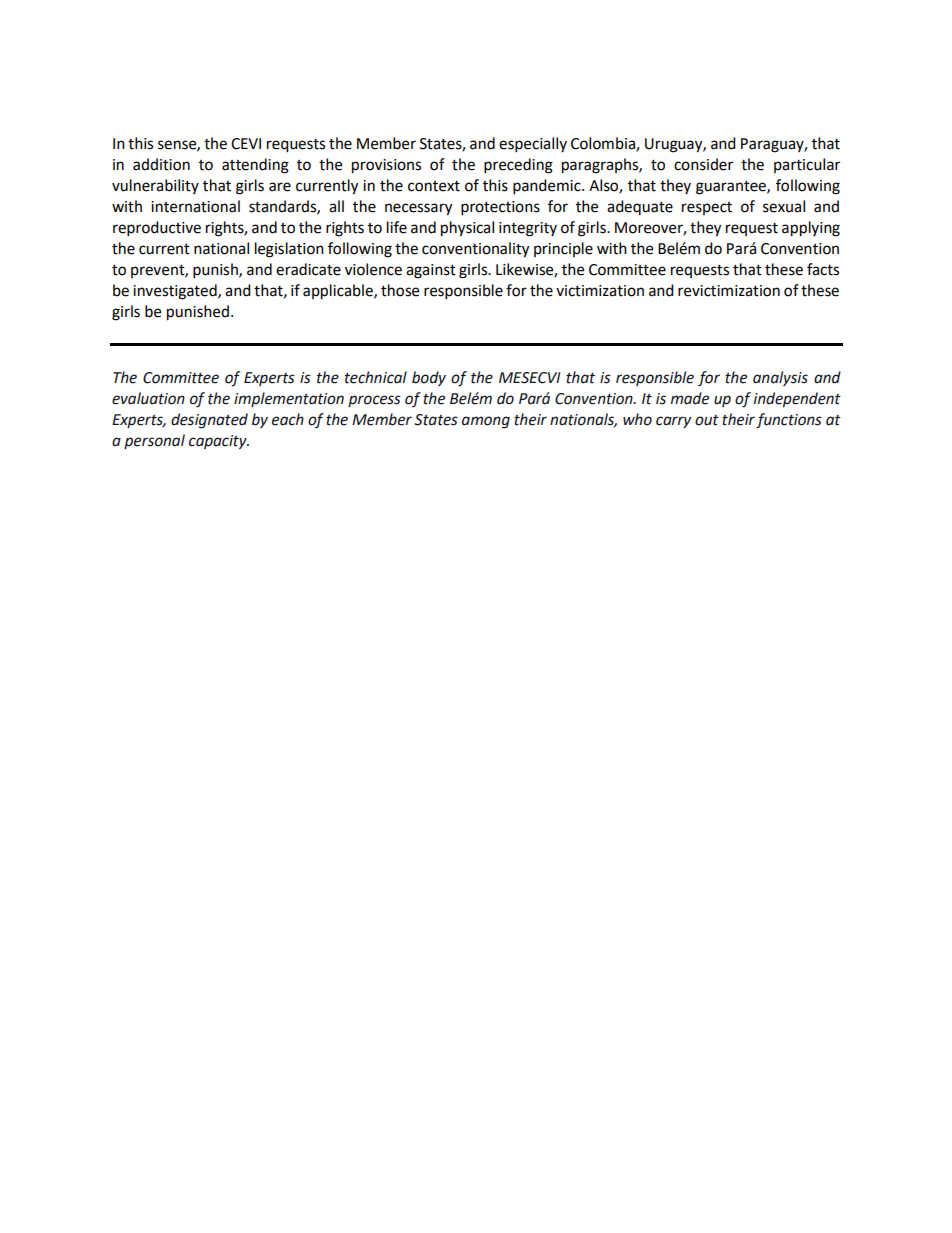 The image size is (952, 1233). What do you see at coordinates (467, 229) in the image?
I see `physical` at bounding box center [467, 229].
